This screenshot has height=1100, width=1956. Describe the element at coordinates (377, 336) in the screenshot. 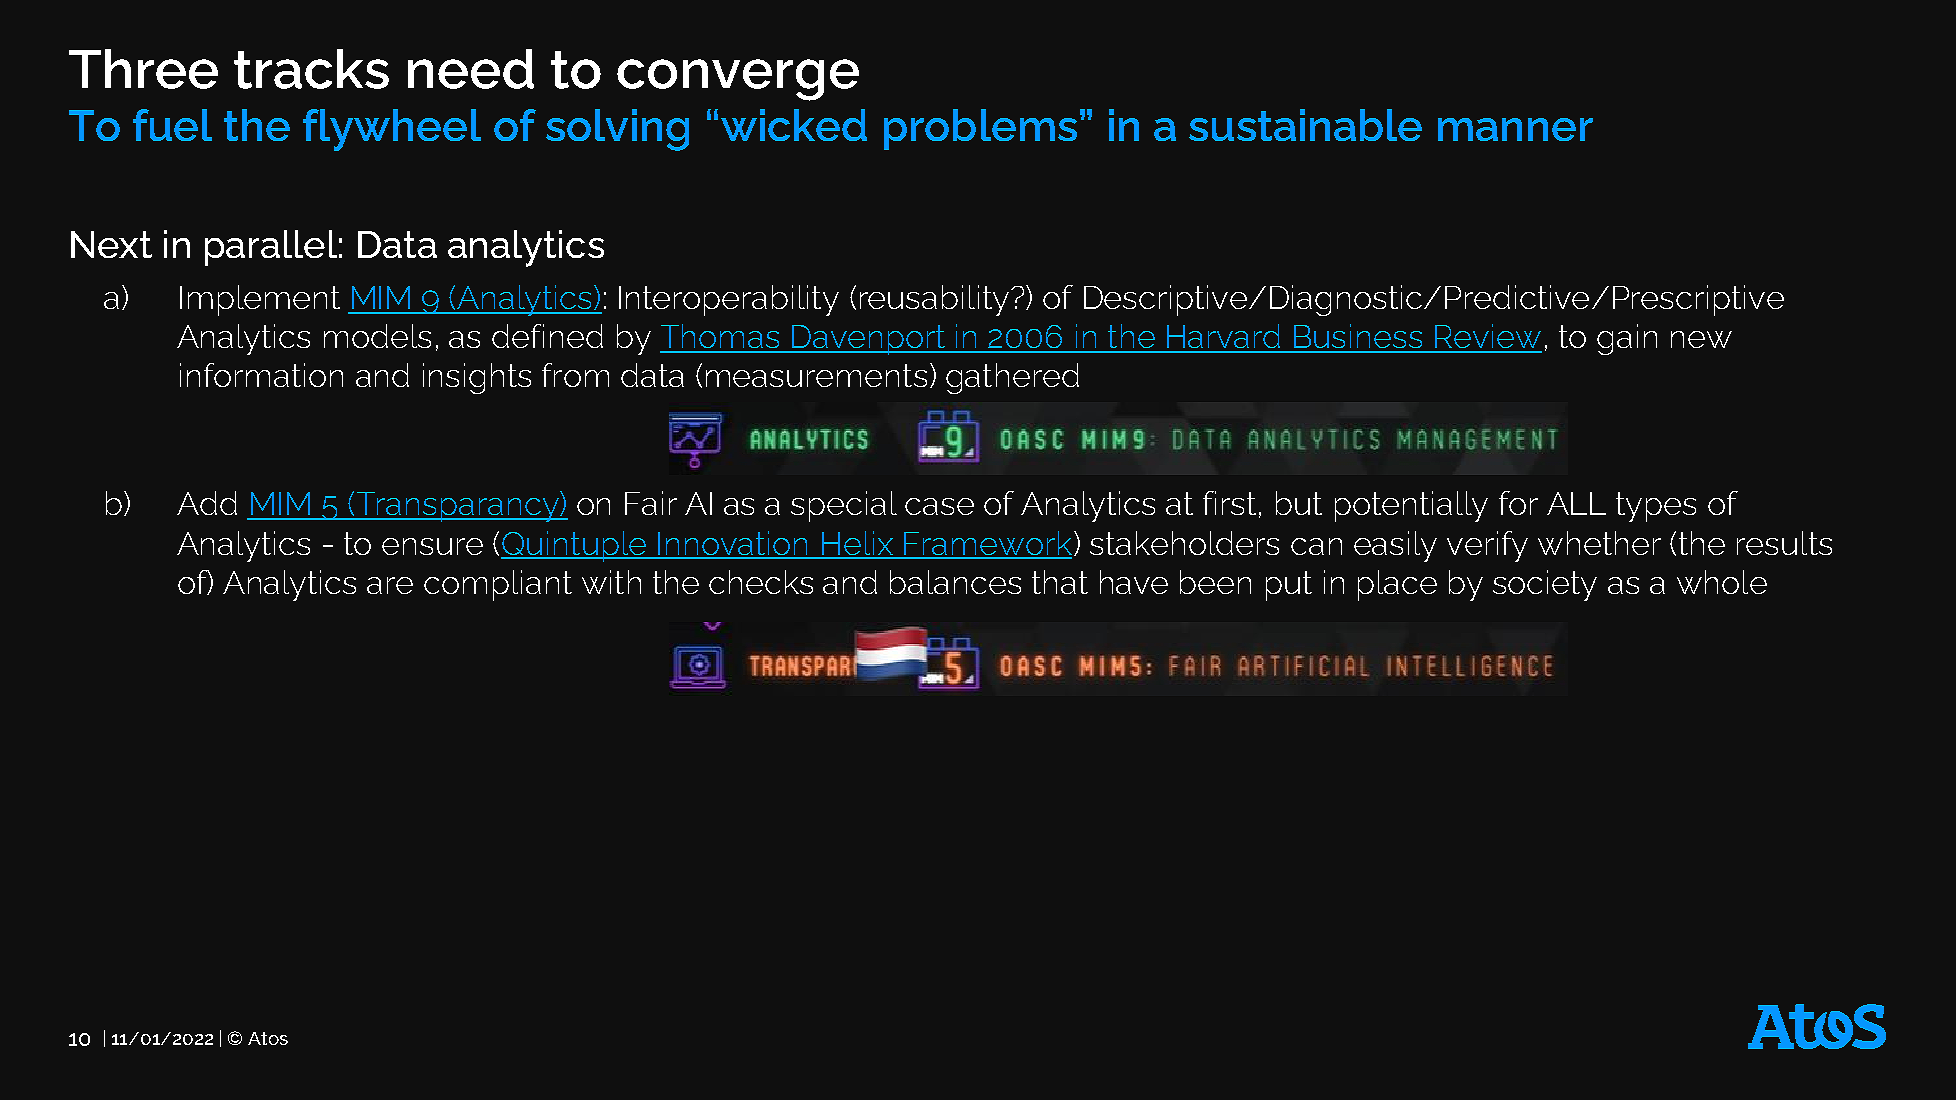

I see `models` at that location.
